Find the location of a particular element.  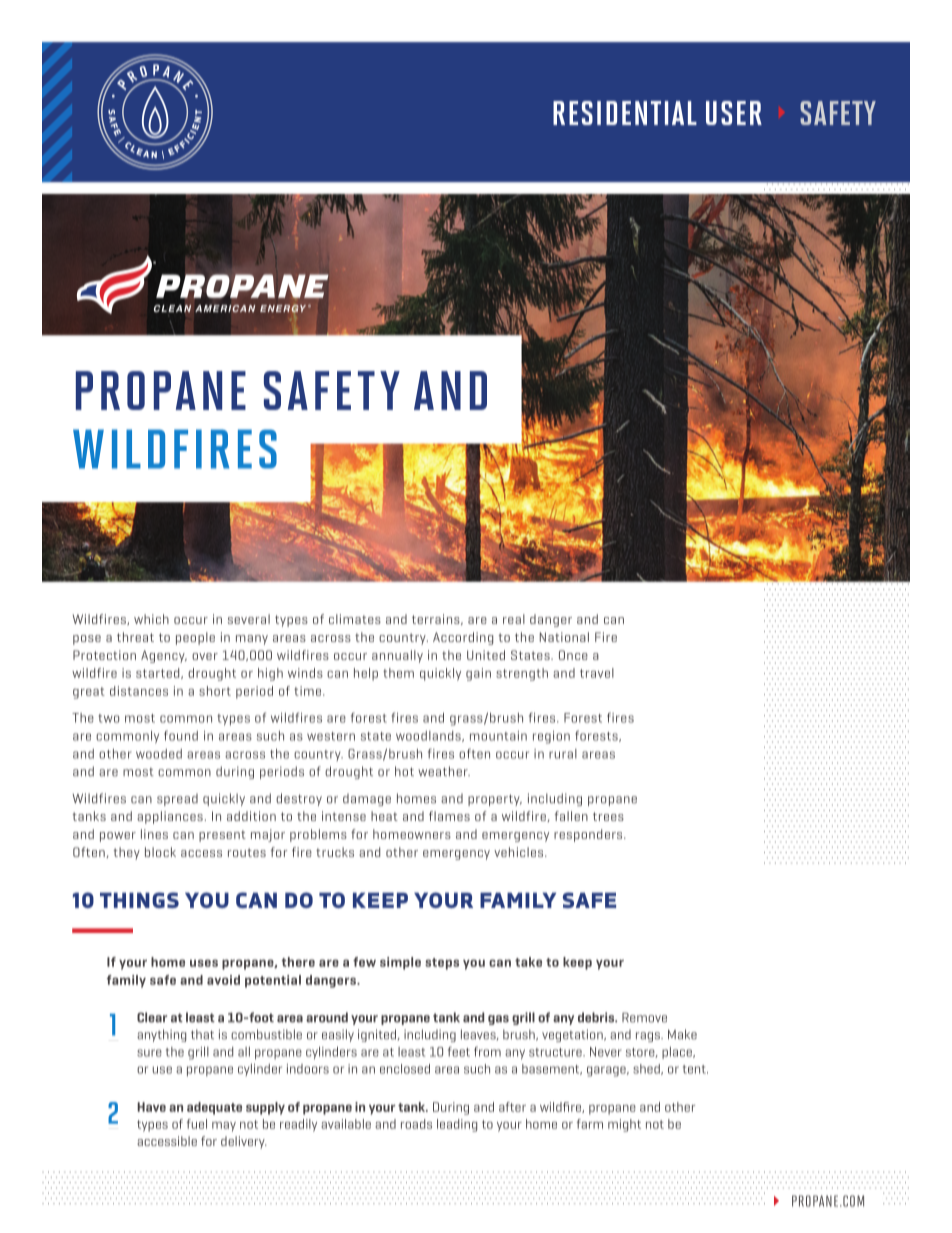

USER is located at coordinates (734, 113).
